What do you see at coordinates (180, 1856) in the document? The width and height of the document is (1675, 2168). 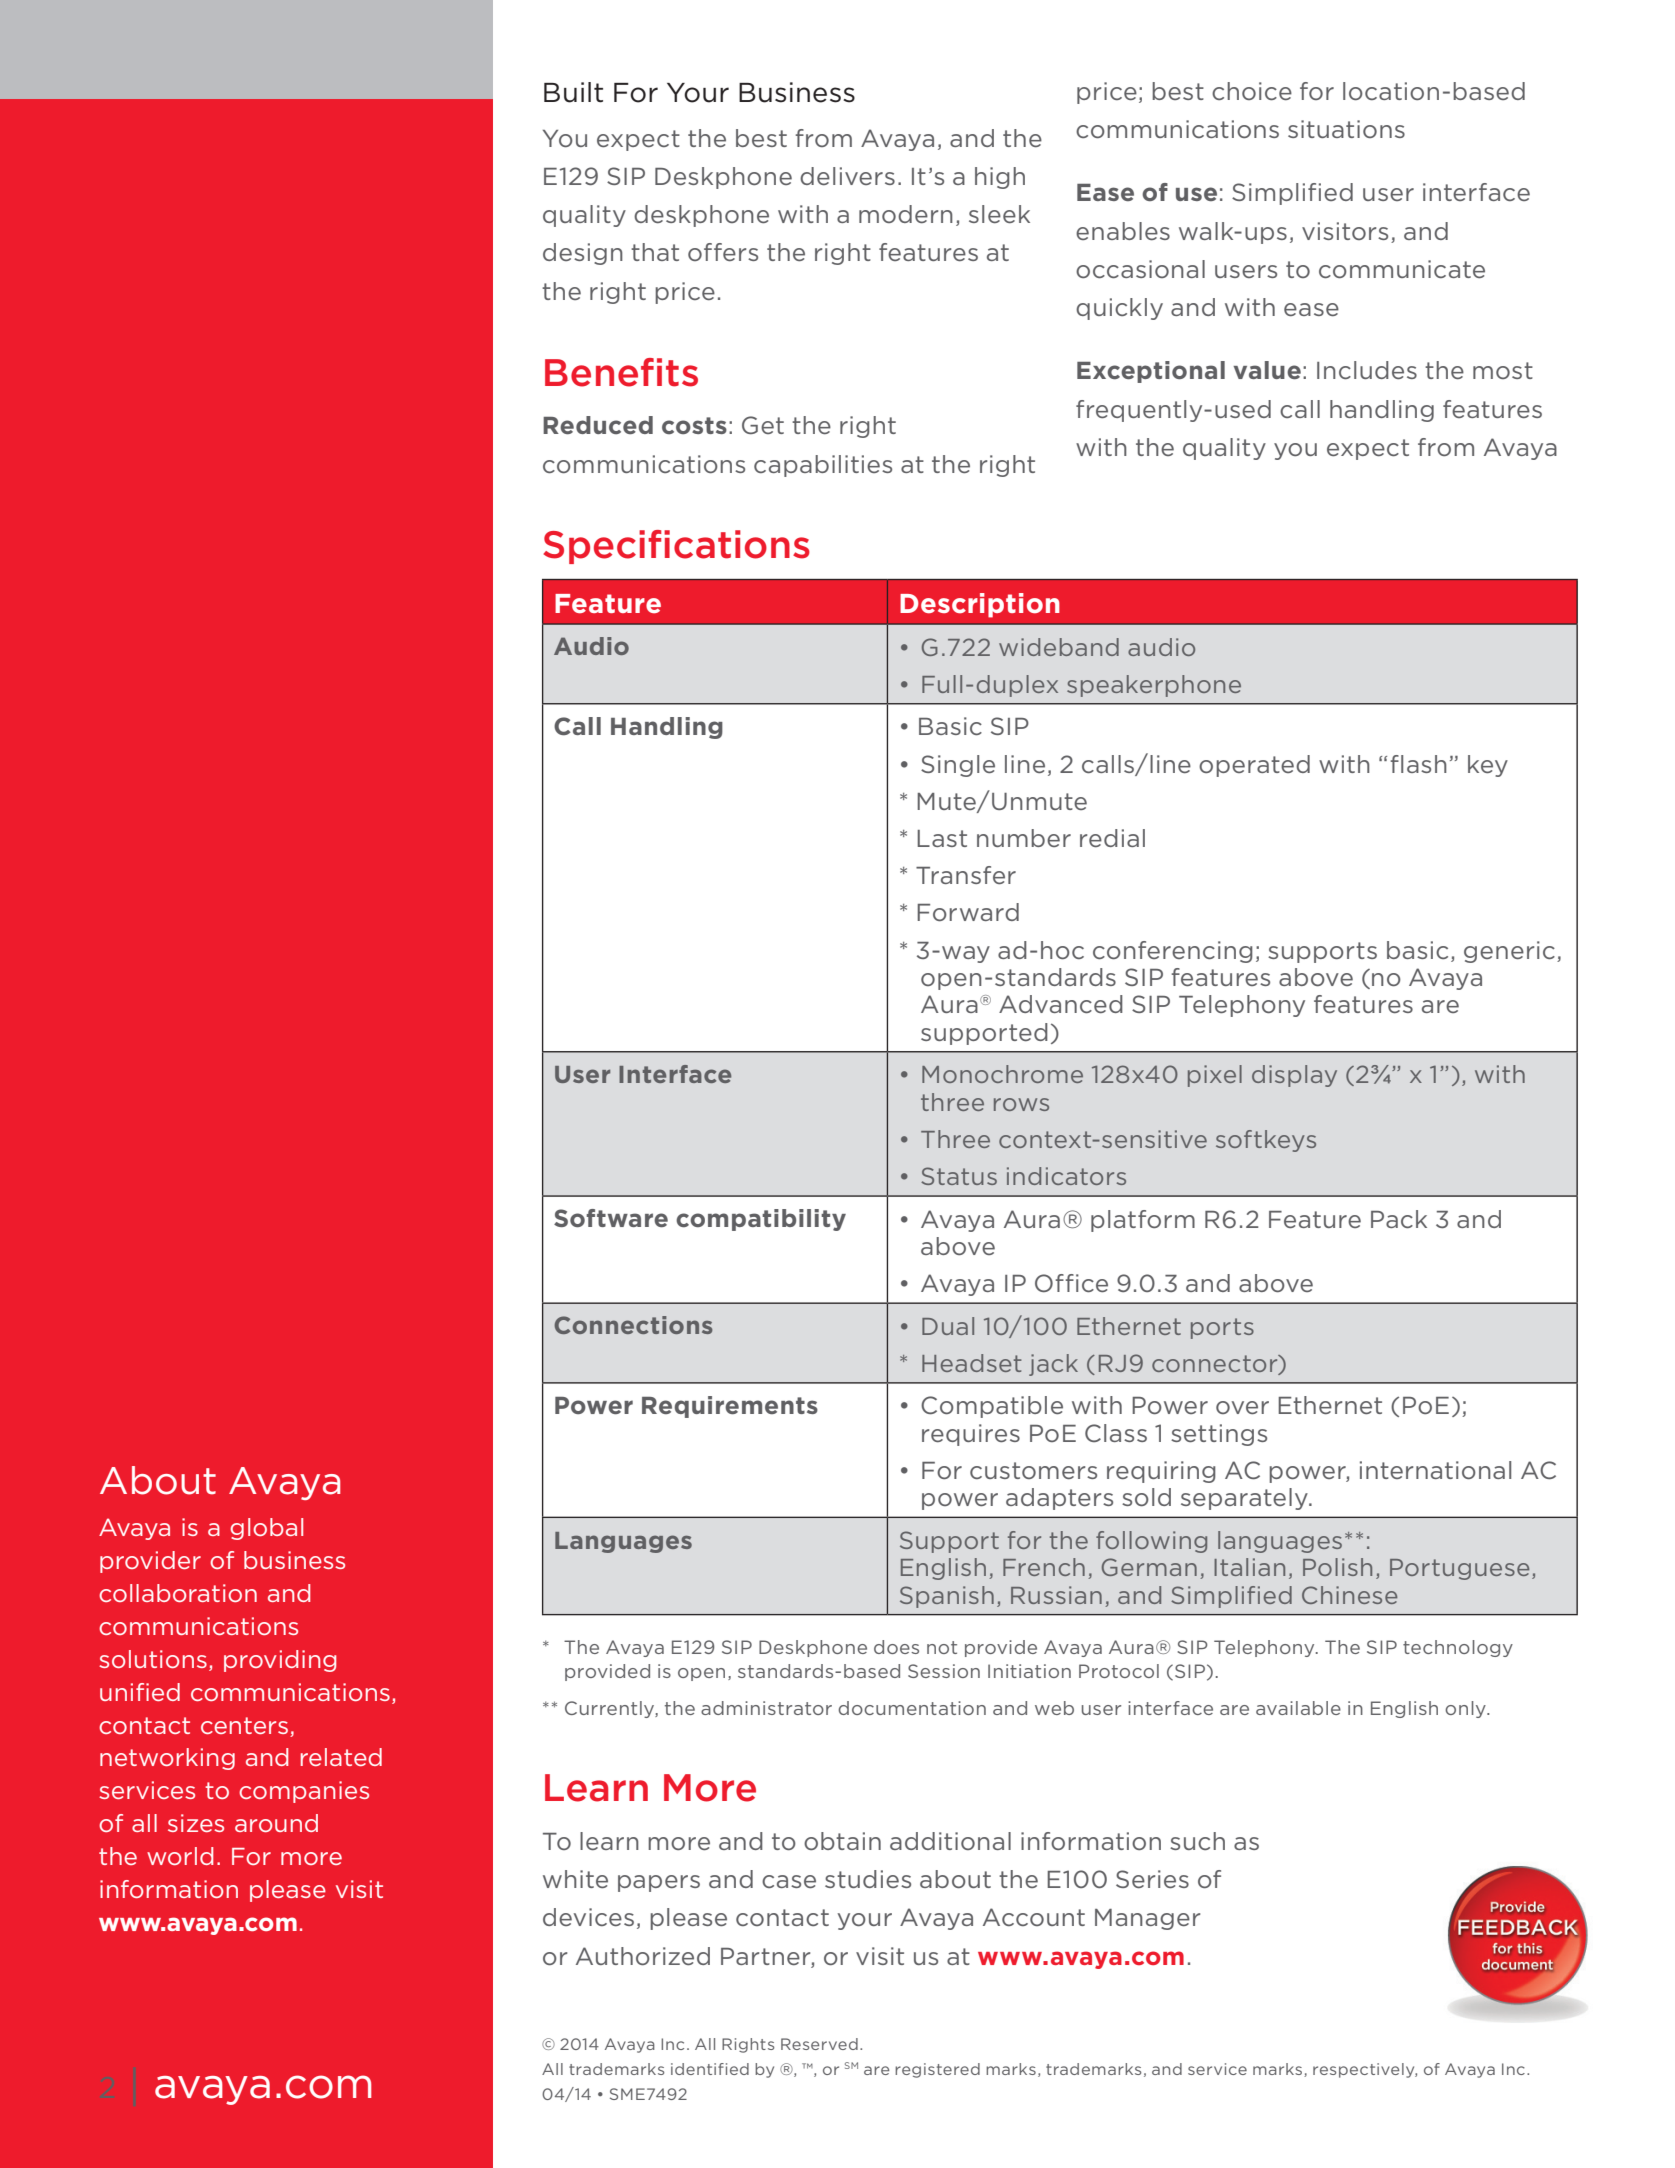 I see `world` at bounding box center [180, 1856].
